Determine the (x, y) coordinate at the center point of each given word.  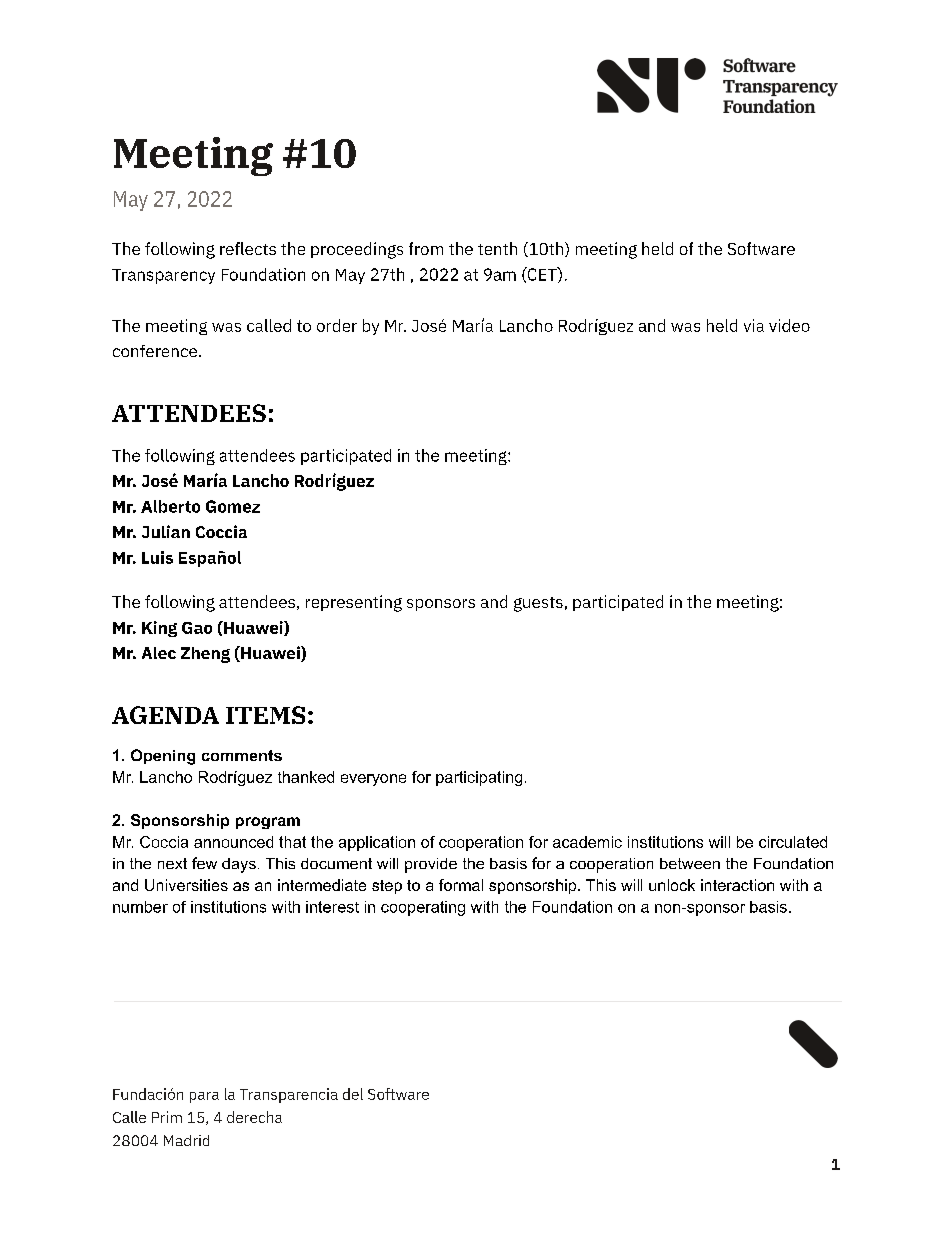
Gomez (233, 506)
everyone (373, 780)
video (789, 325)
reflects (248, 248)
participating (479, 778)
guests (538, 604)
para (204, 1097)
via (754, 325)
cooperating (423, 908)
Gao (197, 628)
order (337, 325)
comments (242, 755)
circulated (793, 842)
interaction (737, 885)
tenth (497, 248)
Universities (186, 885)
